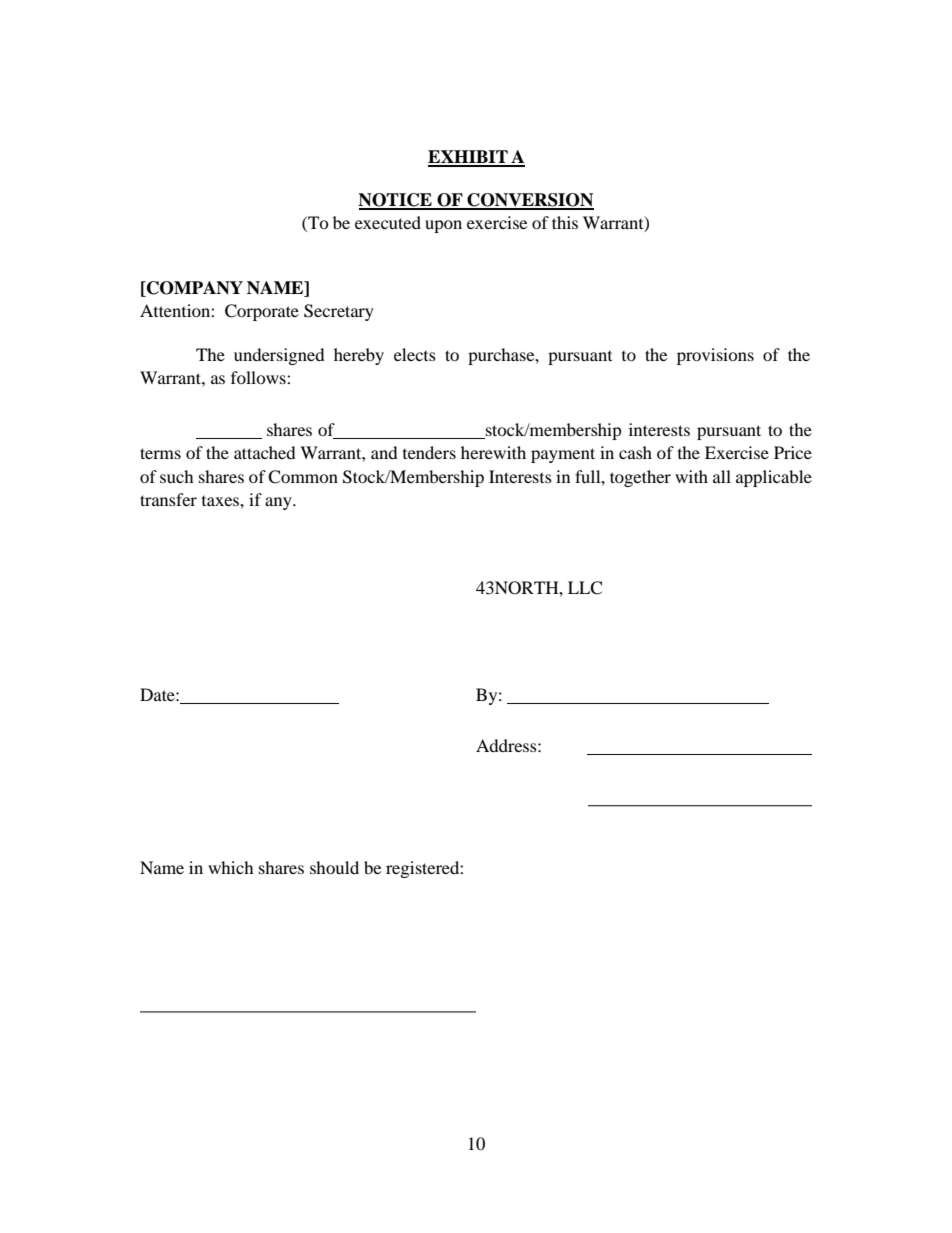 The height and width of the screenshot is (1233, 952). What do you see at coordinates (585, 588) in the screenshot?
I see `LLC` at bounding box center [585, 588].
